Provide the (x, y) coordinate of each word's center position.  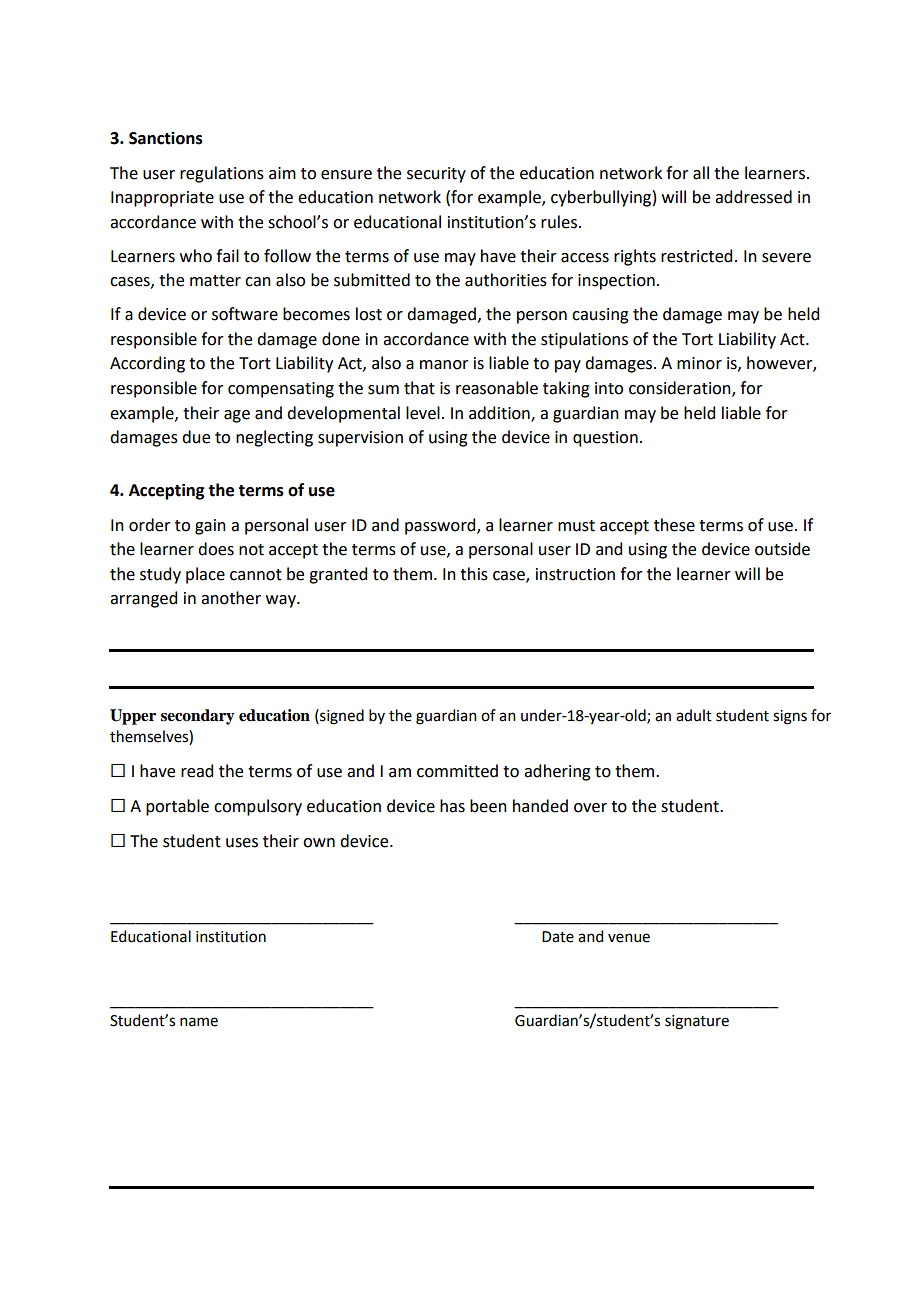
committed (457, 771)
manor (444, 365)
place (205, 575)
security (436, 175)
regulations (222, 174)
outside (782, 549)
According (147, 364)
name (199, 1022)
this (474, 574)
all (701, 173)
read (197, 771)
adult (694, 715)
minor (699, 363)
